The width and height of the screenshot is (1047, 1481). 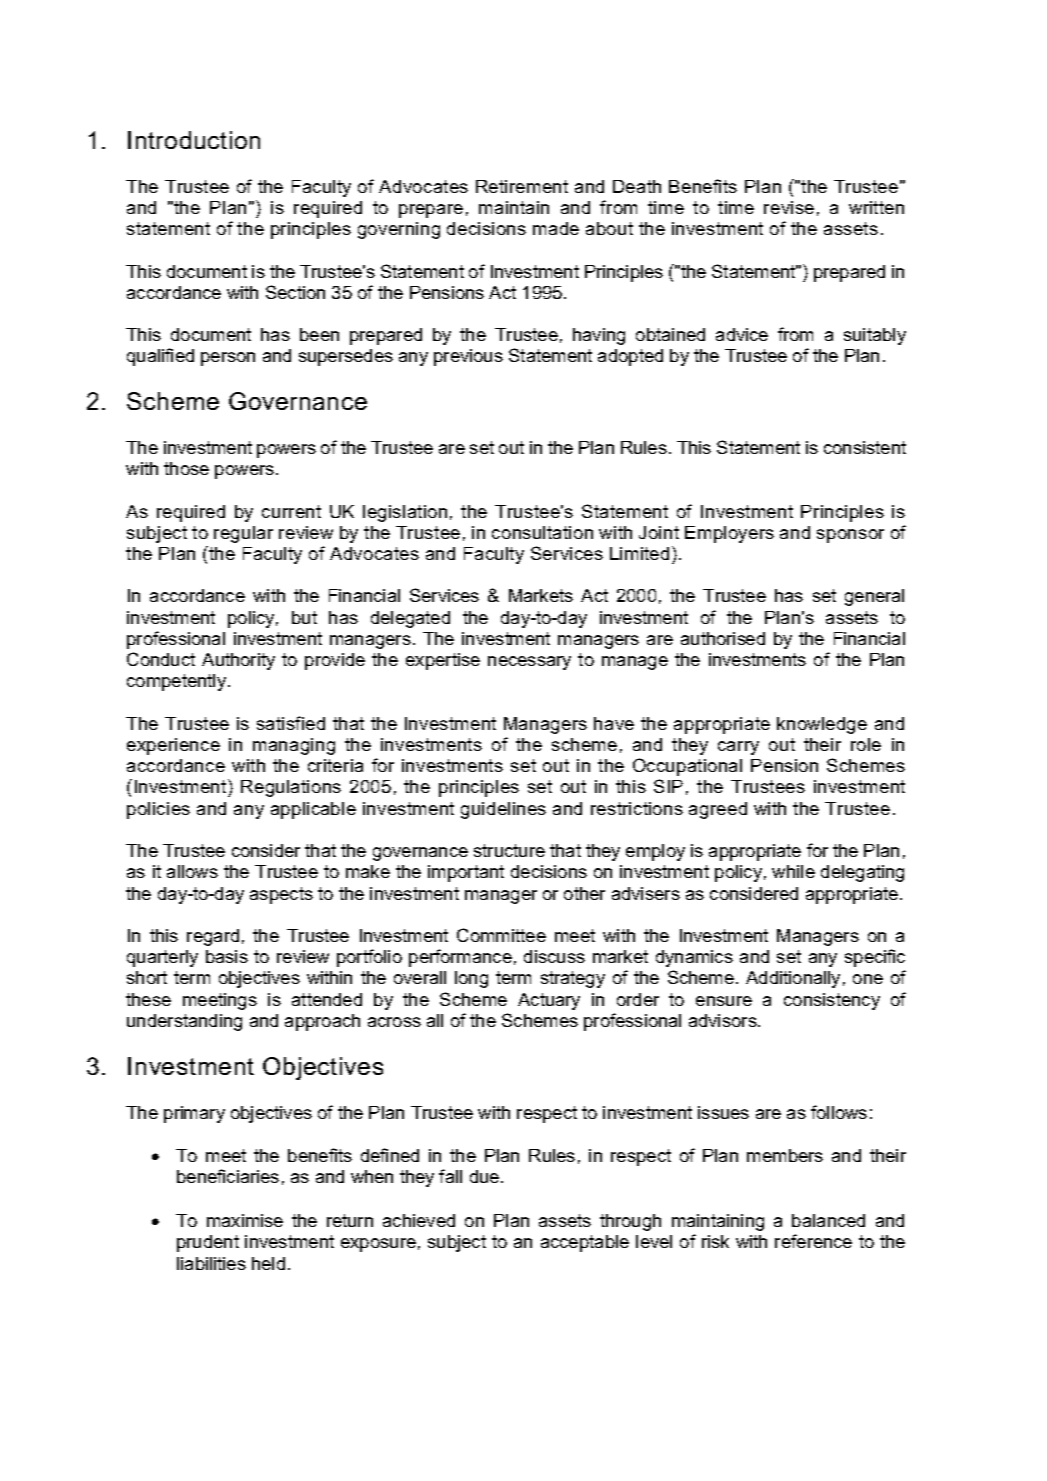 What do you see at coordinates (194, 140) in the screenshot?
I see `Introduction` at bounding box center [194, 140].
